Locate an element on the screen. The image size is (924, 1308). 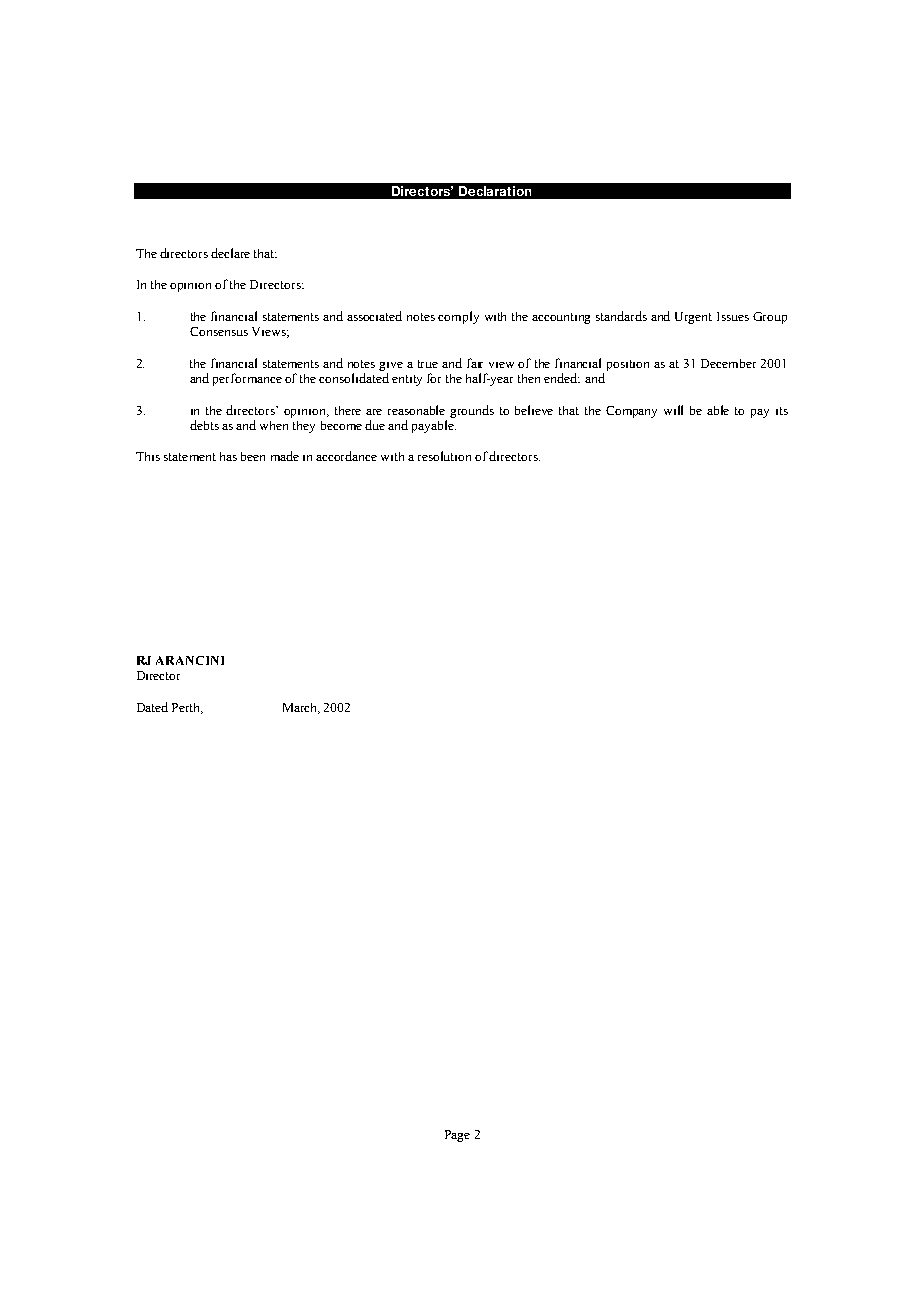
Company is located at coordinates (631, 412).
